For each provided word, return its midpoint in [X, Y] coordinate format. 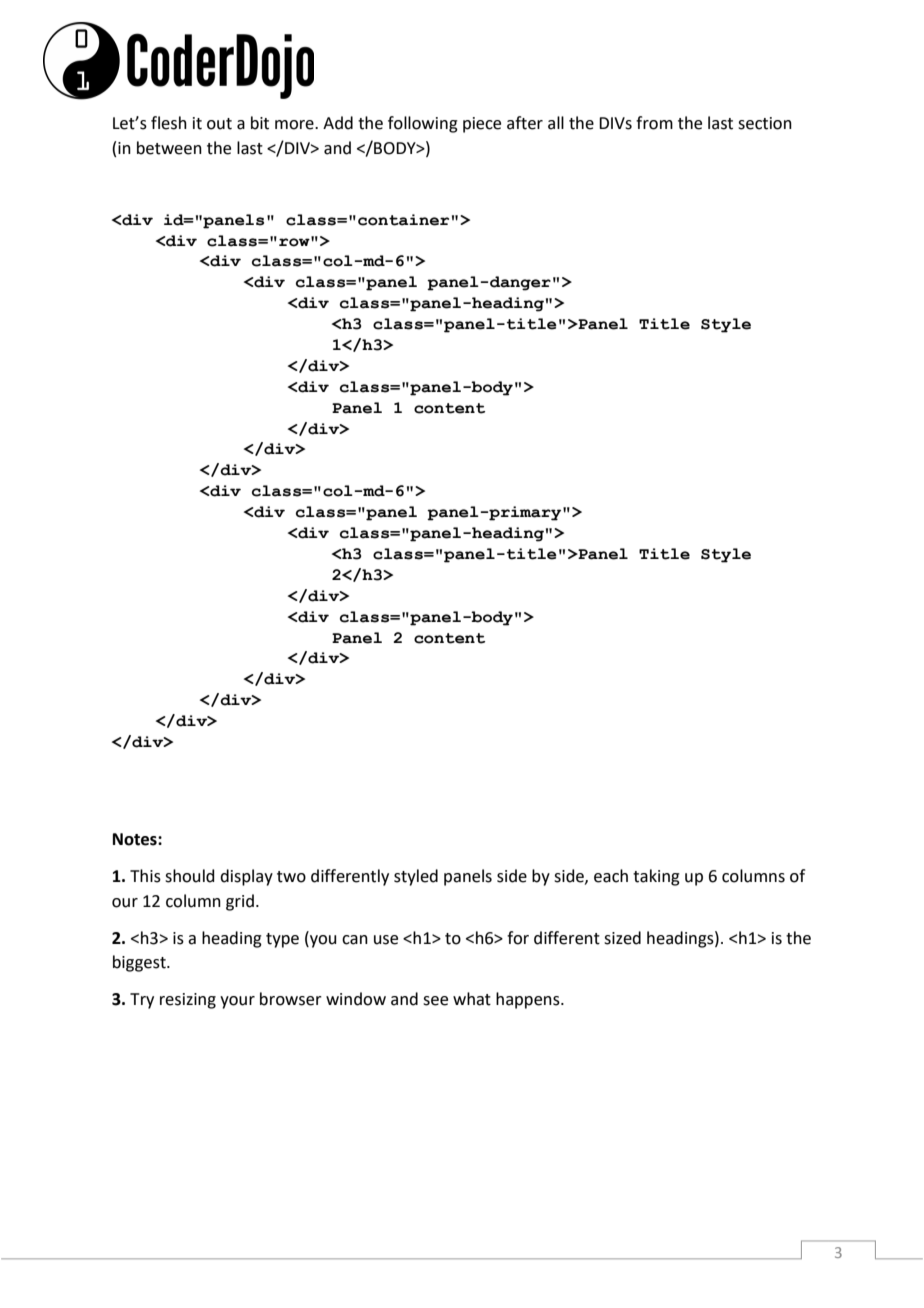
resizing [188, 1001]
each [611, 876]
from [654, 123]
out [219, 124]
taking [656, 877]
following [423, 124]
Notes [136, 839]
